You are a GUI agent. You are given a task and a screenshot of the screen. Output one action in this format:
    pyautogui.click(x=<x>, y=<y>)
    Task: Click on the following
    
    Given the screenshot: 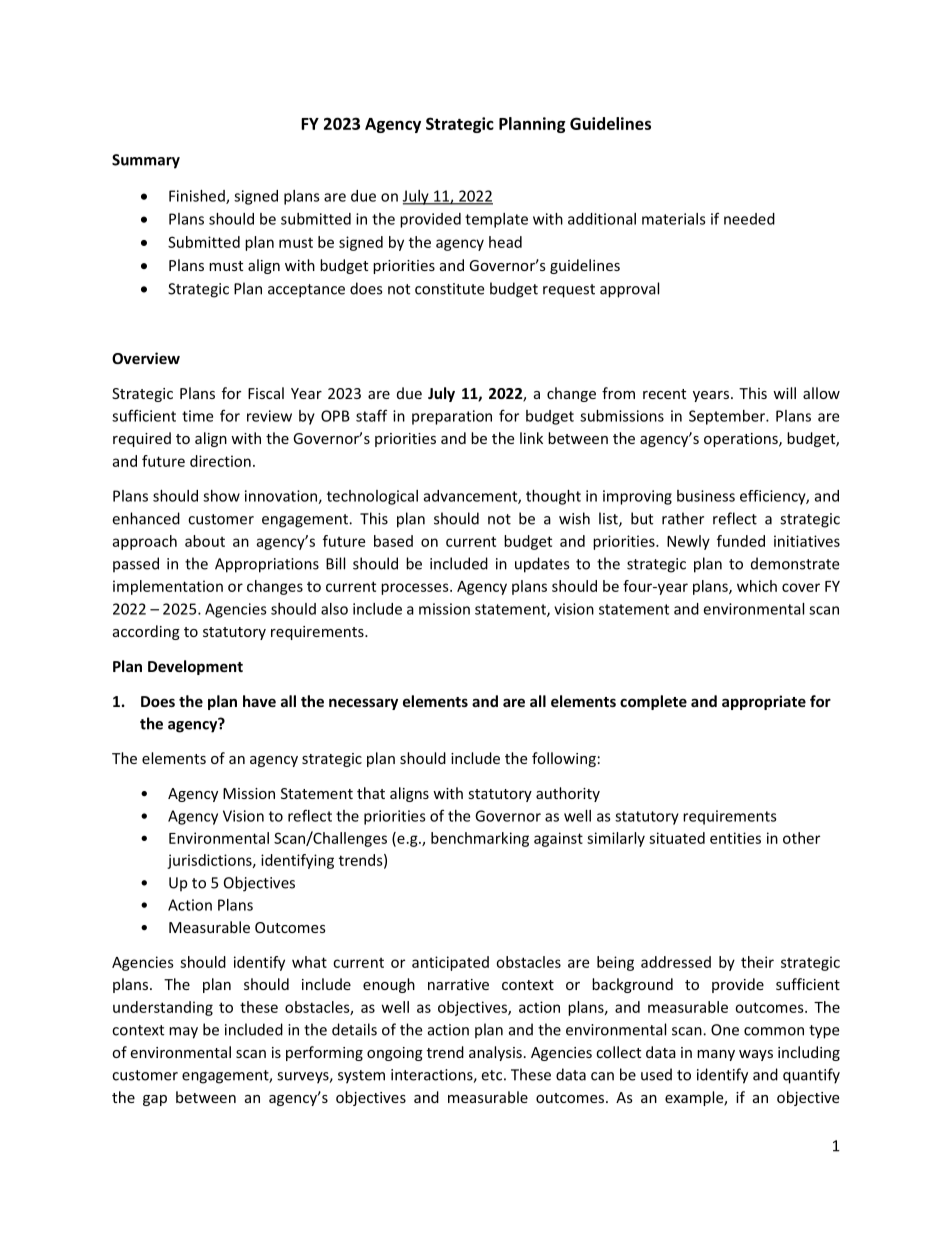 What is the action you would take?
    pyautogui.click(x=564, y=759)
